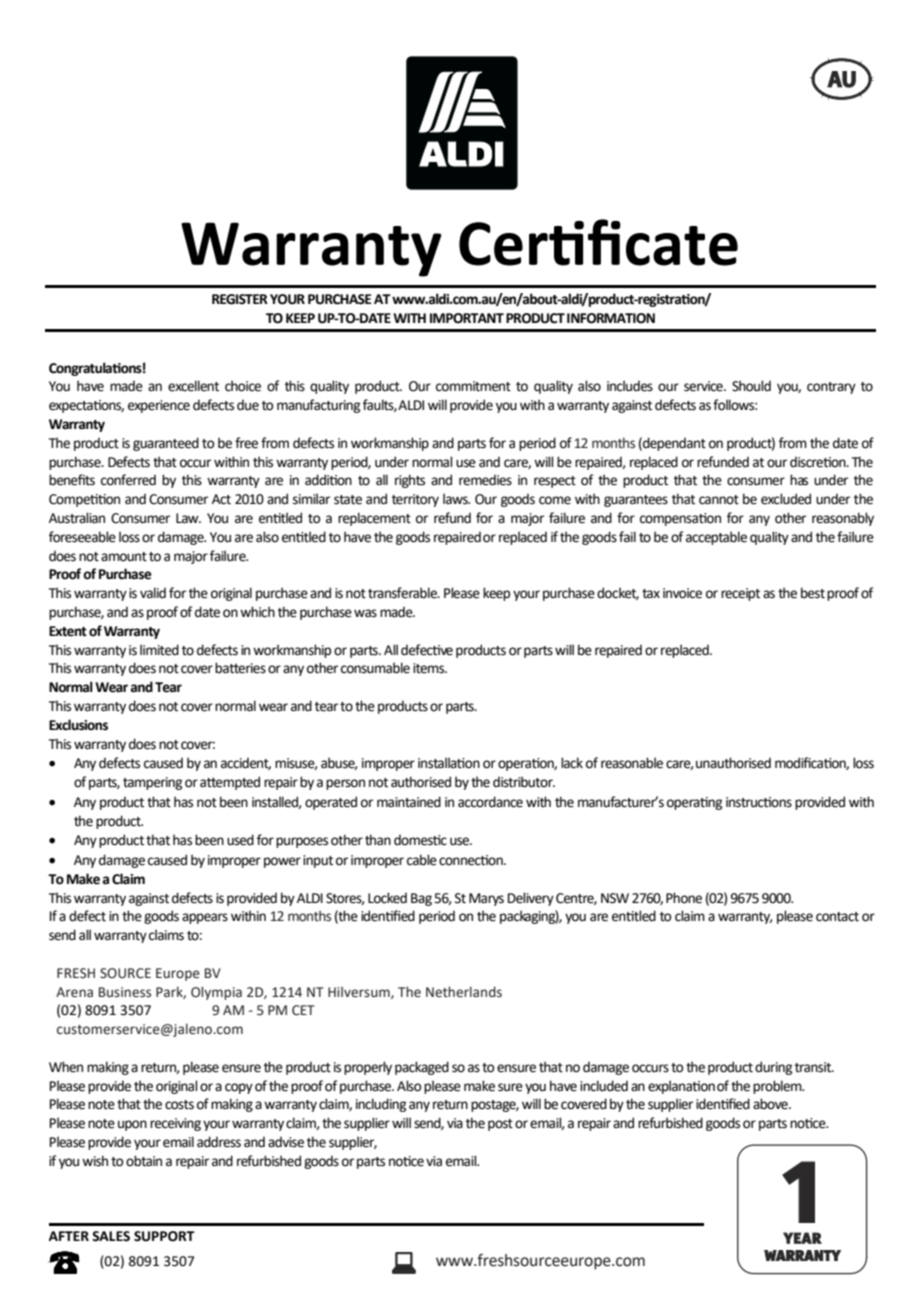 This document has height=1311, width=924. Describe the element at coordinates (125, 992) in the document. I see `Business` at that location.
